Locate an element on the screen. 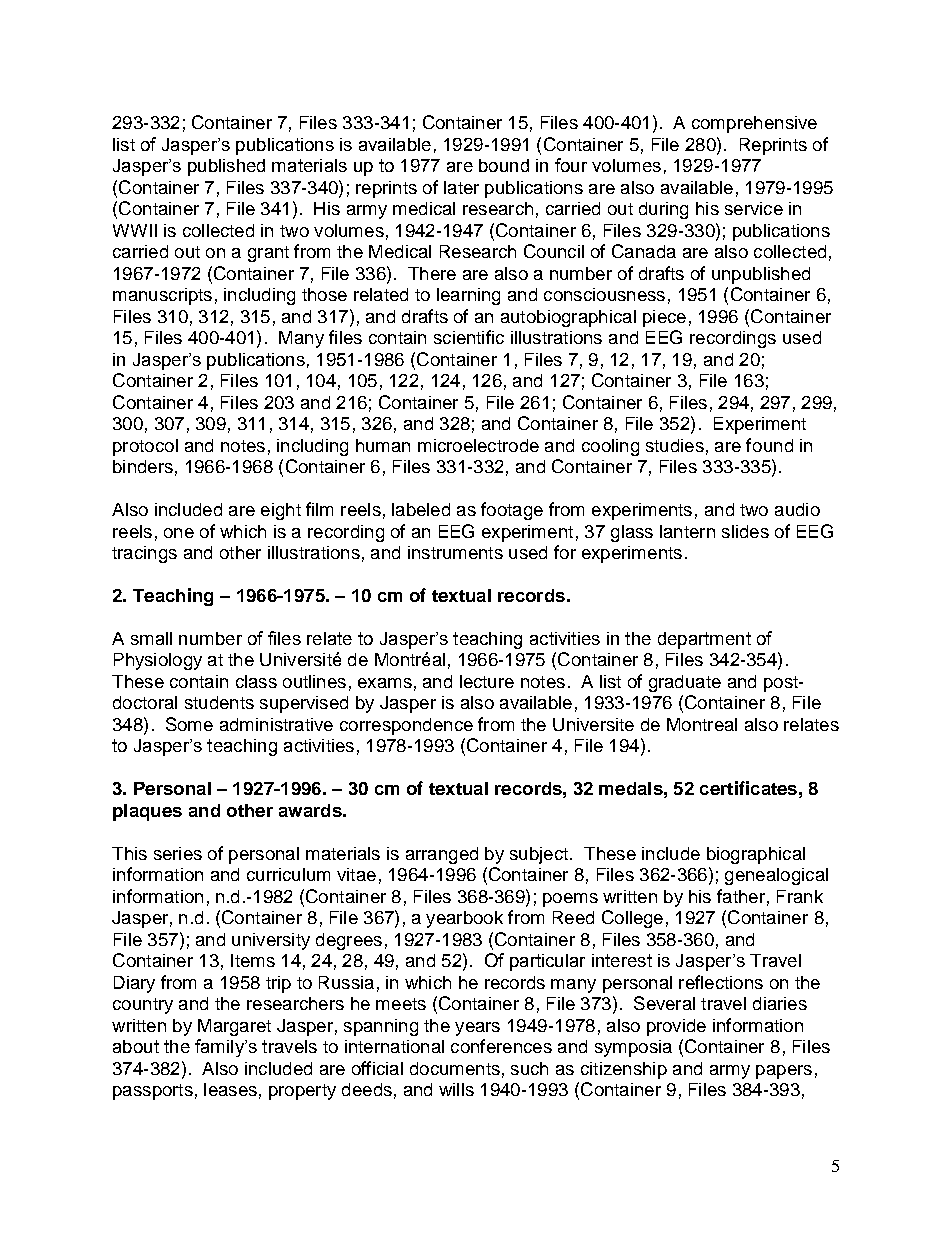  piece is located at coordinates (664, 318).
